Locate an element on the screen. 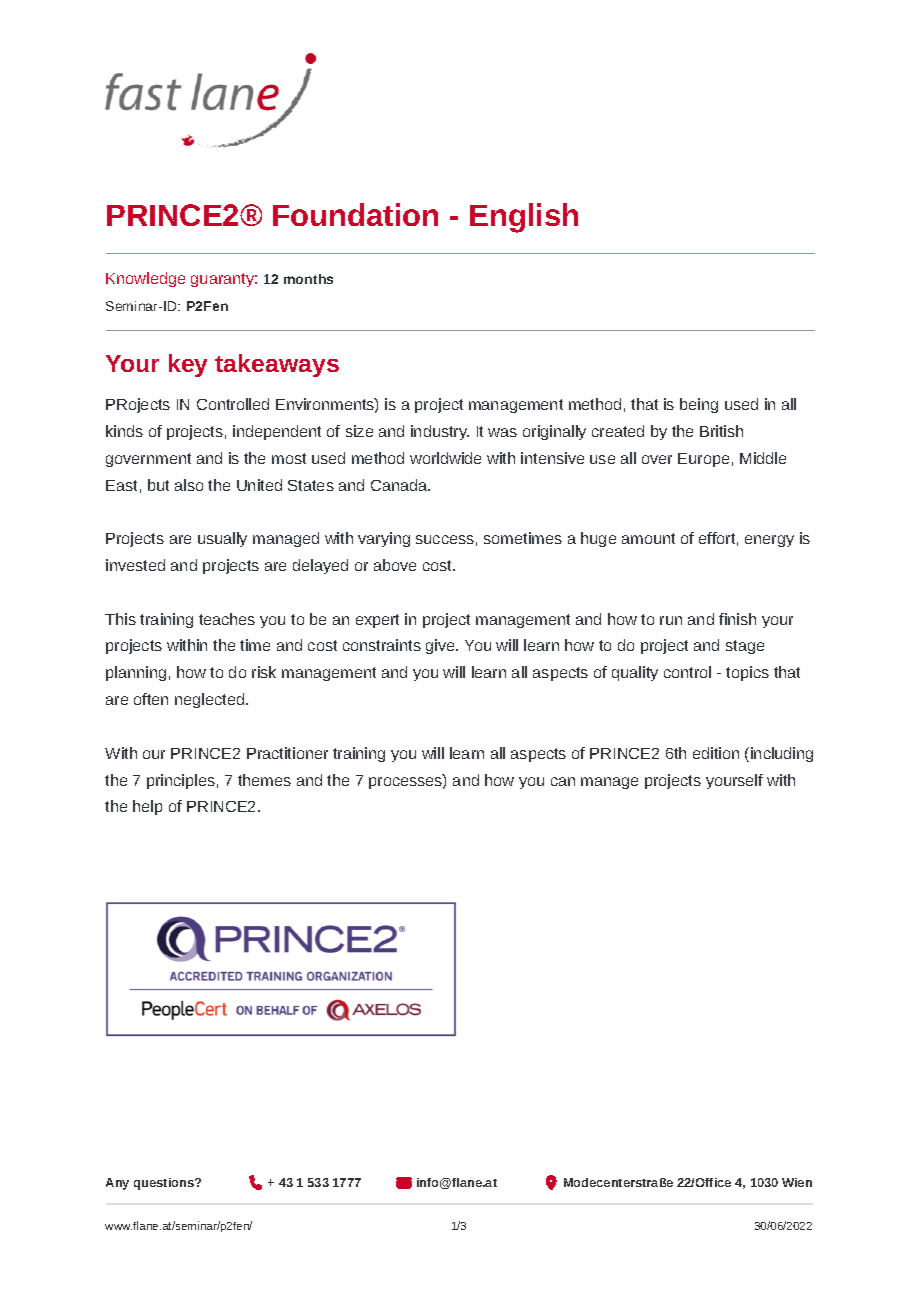 The image size is (924, 1308). worldwide is located at coordinates (445, 458).
